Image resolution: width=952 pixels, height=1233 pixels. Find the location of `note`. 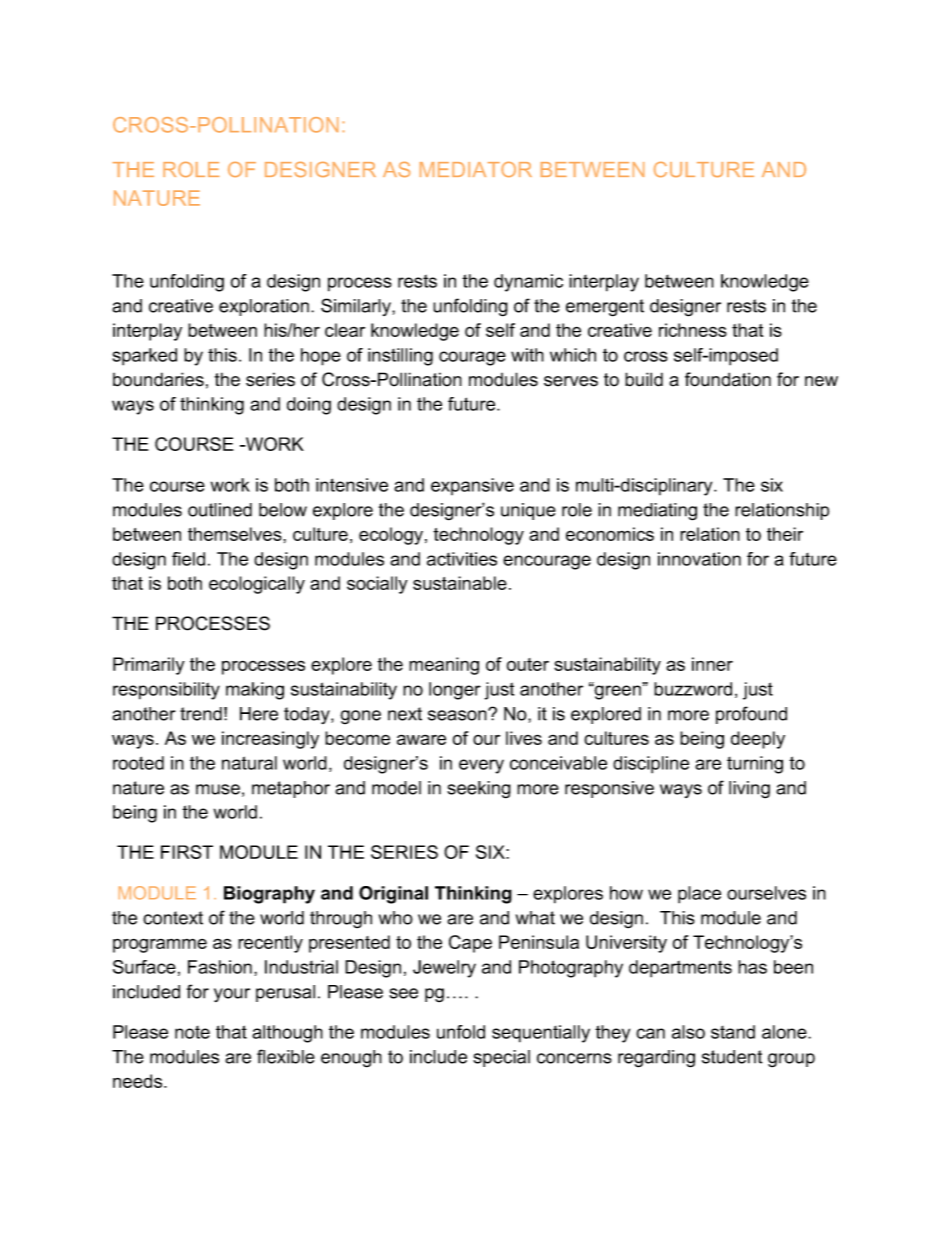

note is located at coordinates (192, 1032).
